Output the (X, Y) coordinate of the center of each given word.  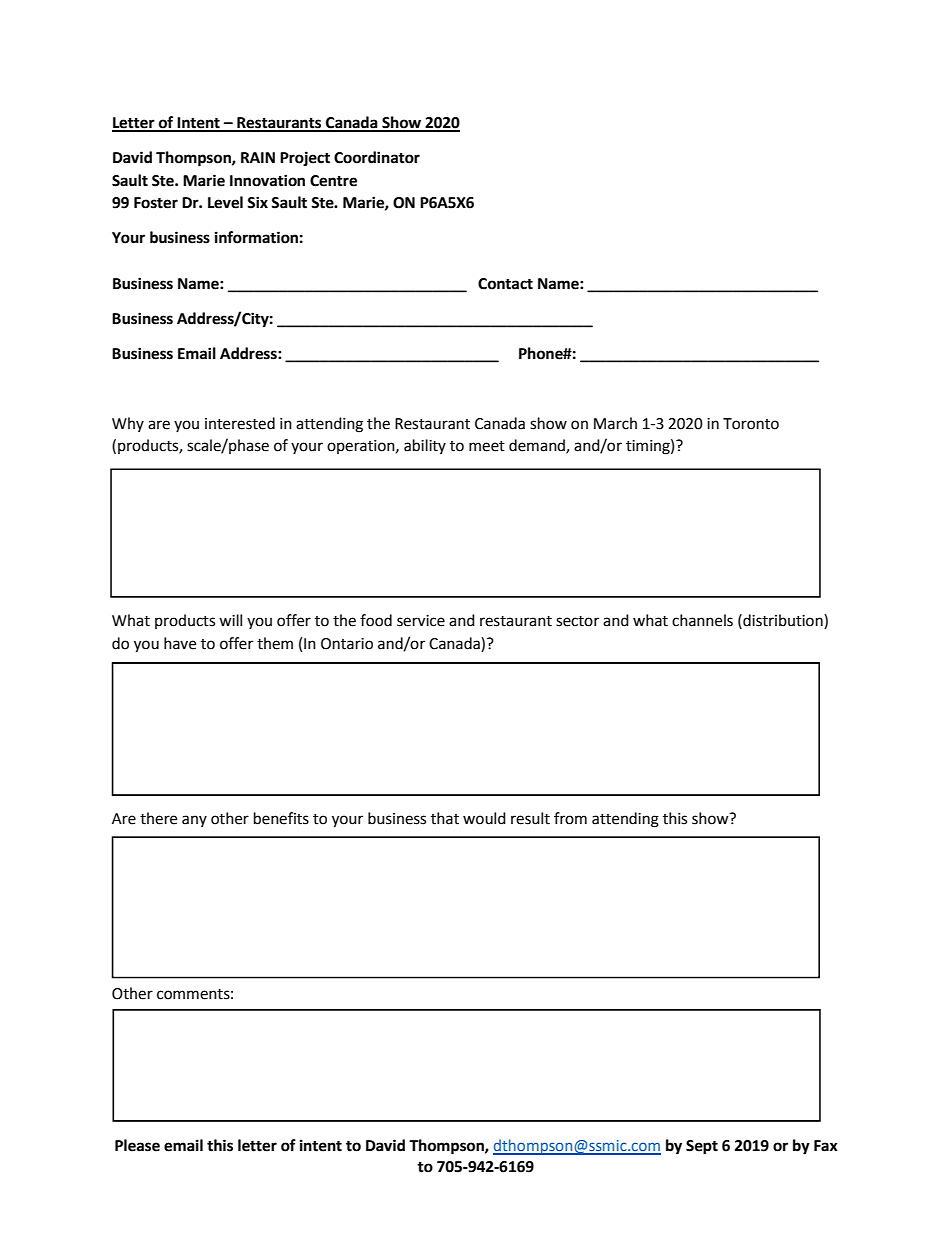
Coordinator (377, 157)
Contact (505, 284)
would (484, 818)
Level (225, 202)
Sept (702, 1147)
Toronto (751, 424)
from (570, 818)
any (194, 821)
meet (487, 446)
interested (240, 423)
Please (137, 1145)
